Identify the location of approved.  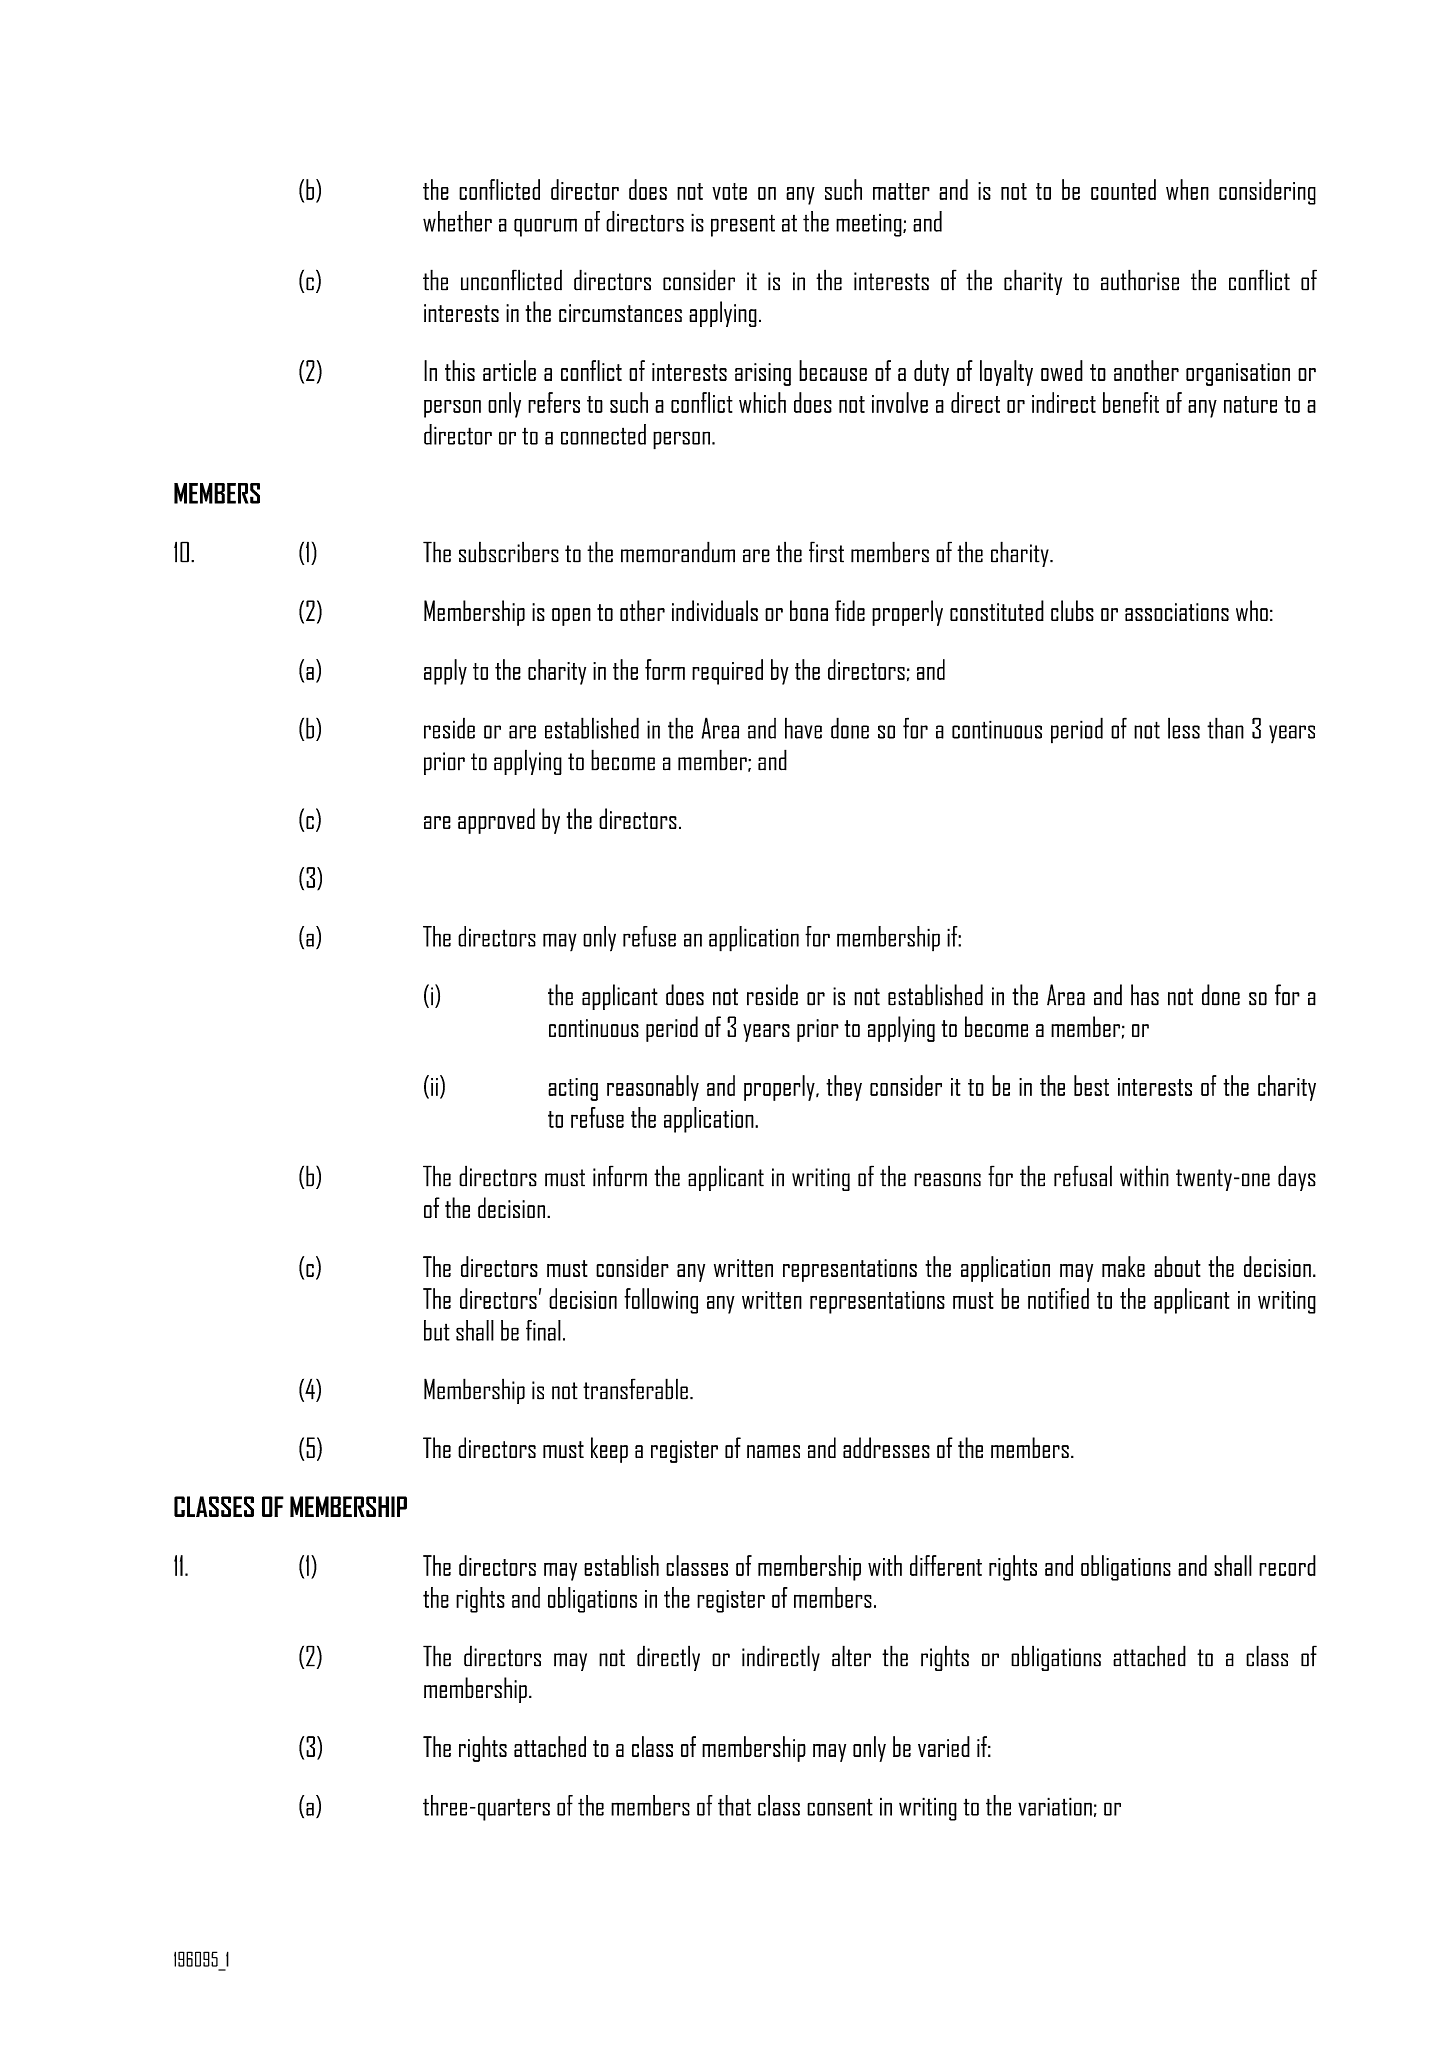
(496, 821).
